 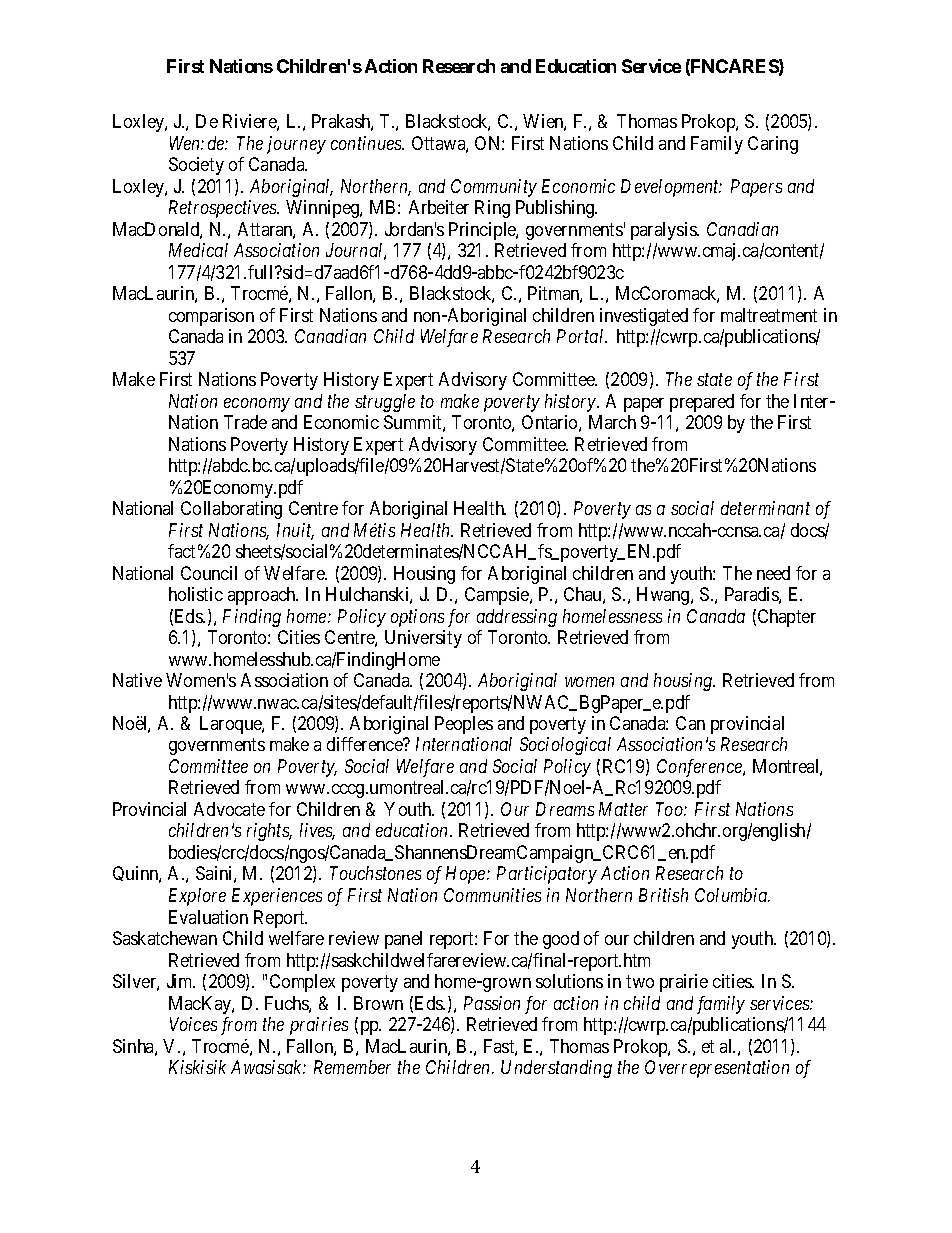 I want to click on Passion, so click(x=492, y=1003).
